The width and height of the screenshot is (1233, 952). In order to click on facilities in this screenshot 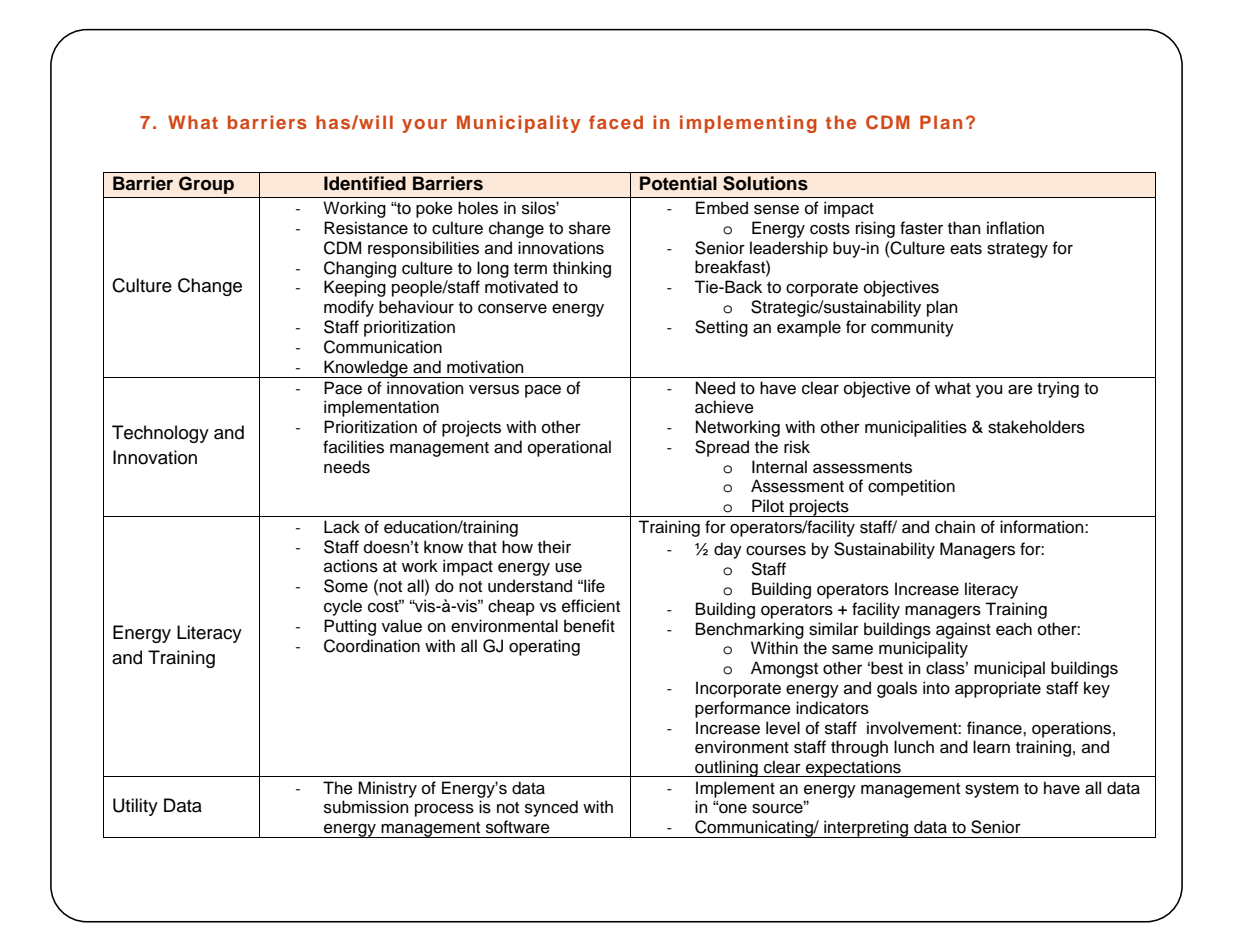, I will do `click(353, 447)`.
